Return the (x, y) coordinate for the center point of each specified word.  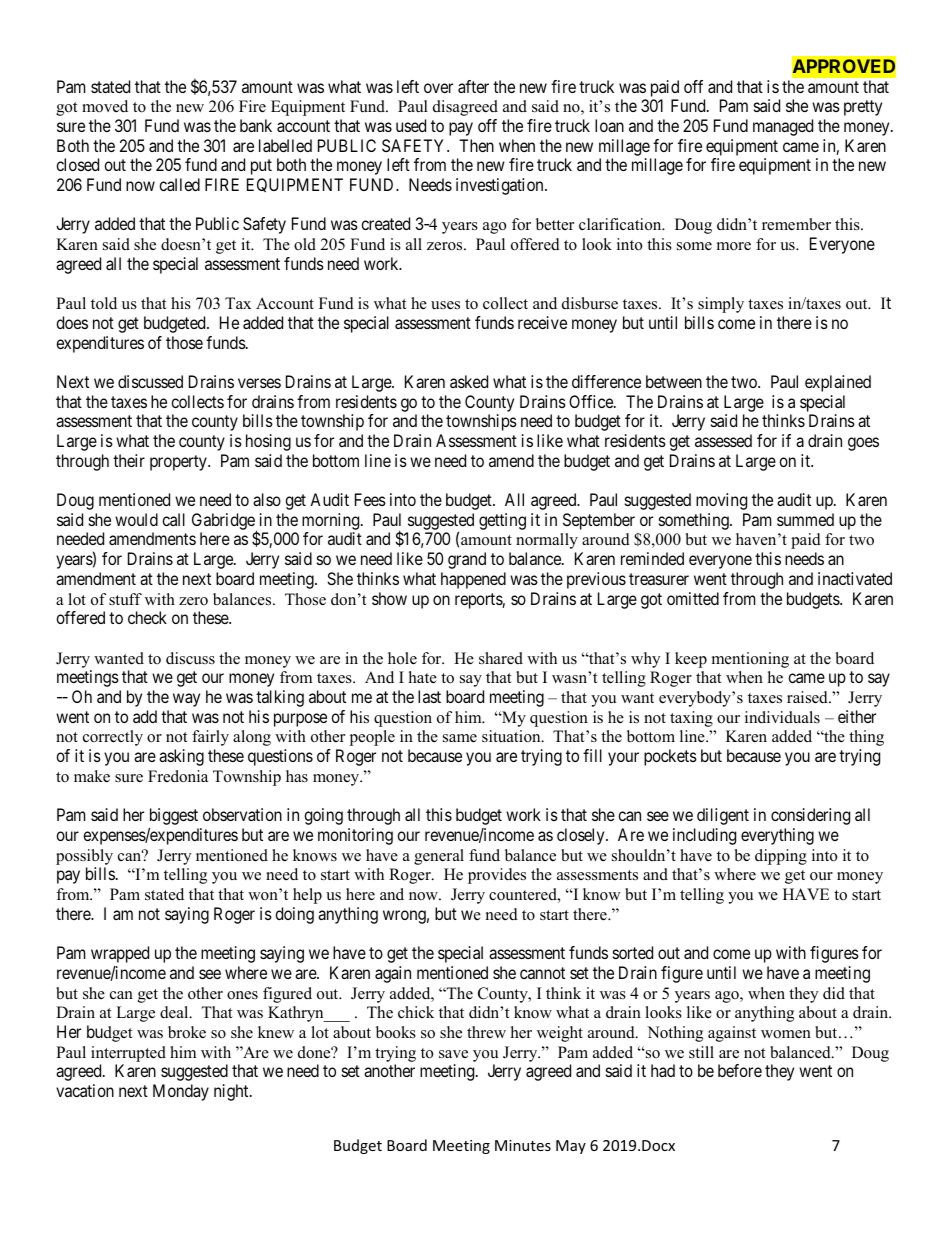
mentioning (750, 660)
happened (473, 580)
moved (105, 106)
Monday (181, 1092)
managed (783, 127)
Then (476, 145)
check (147, 617)
